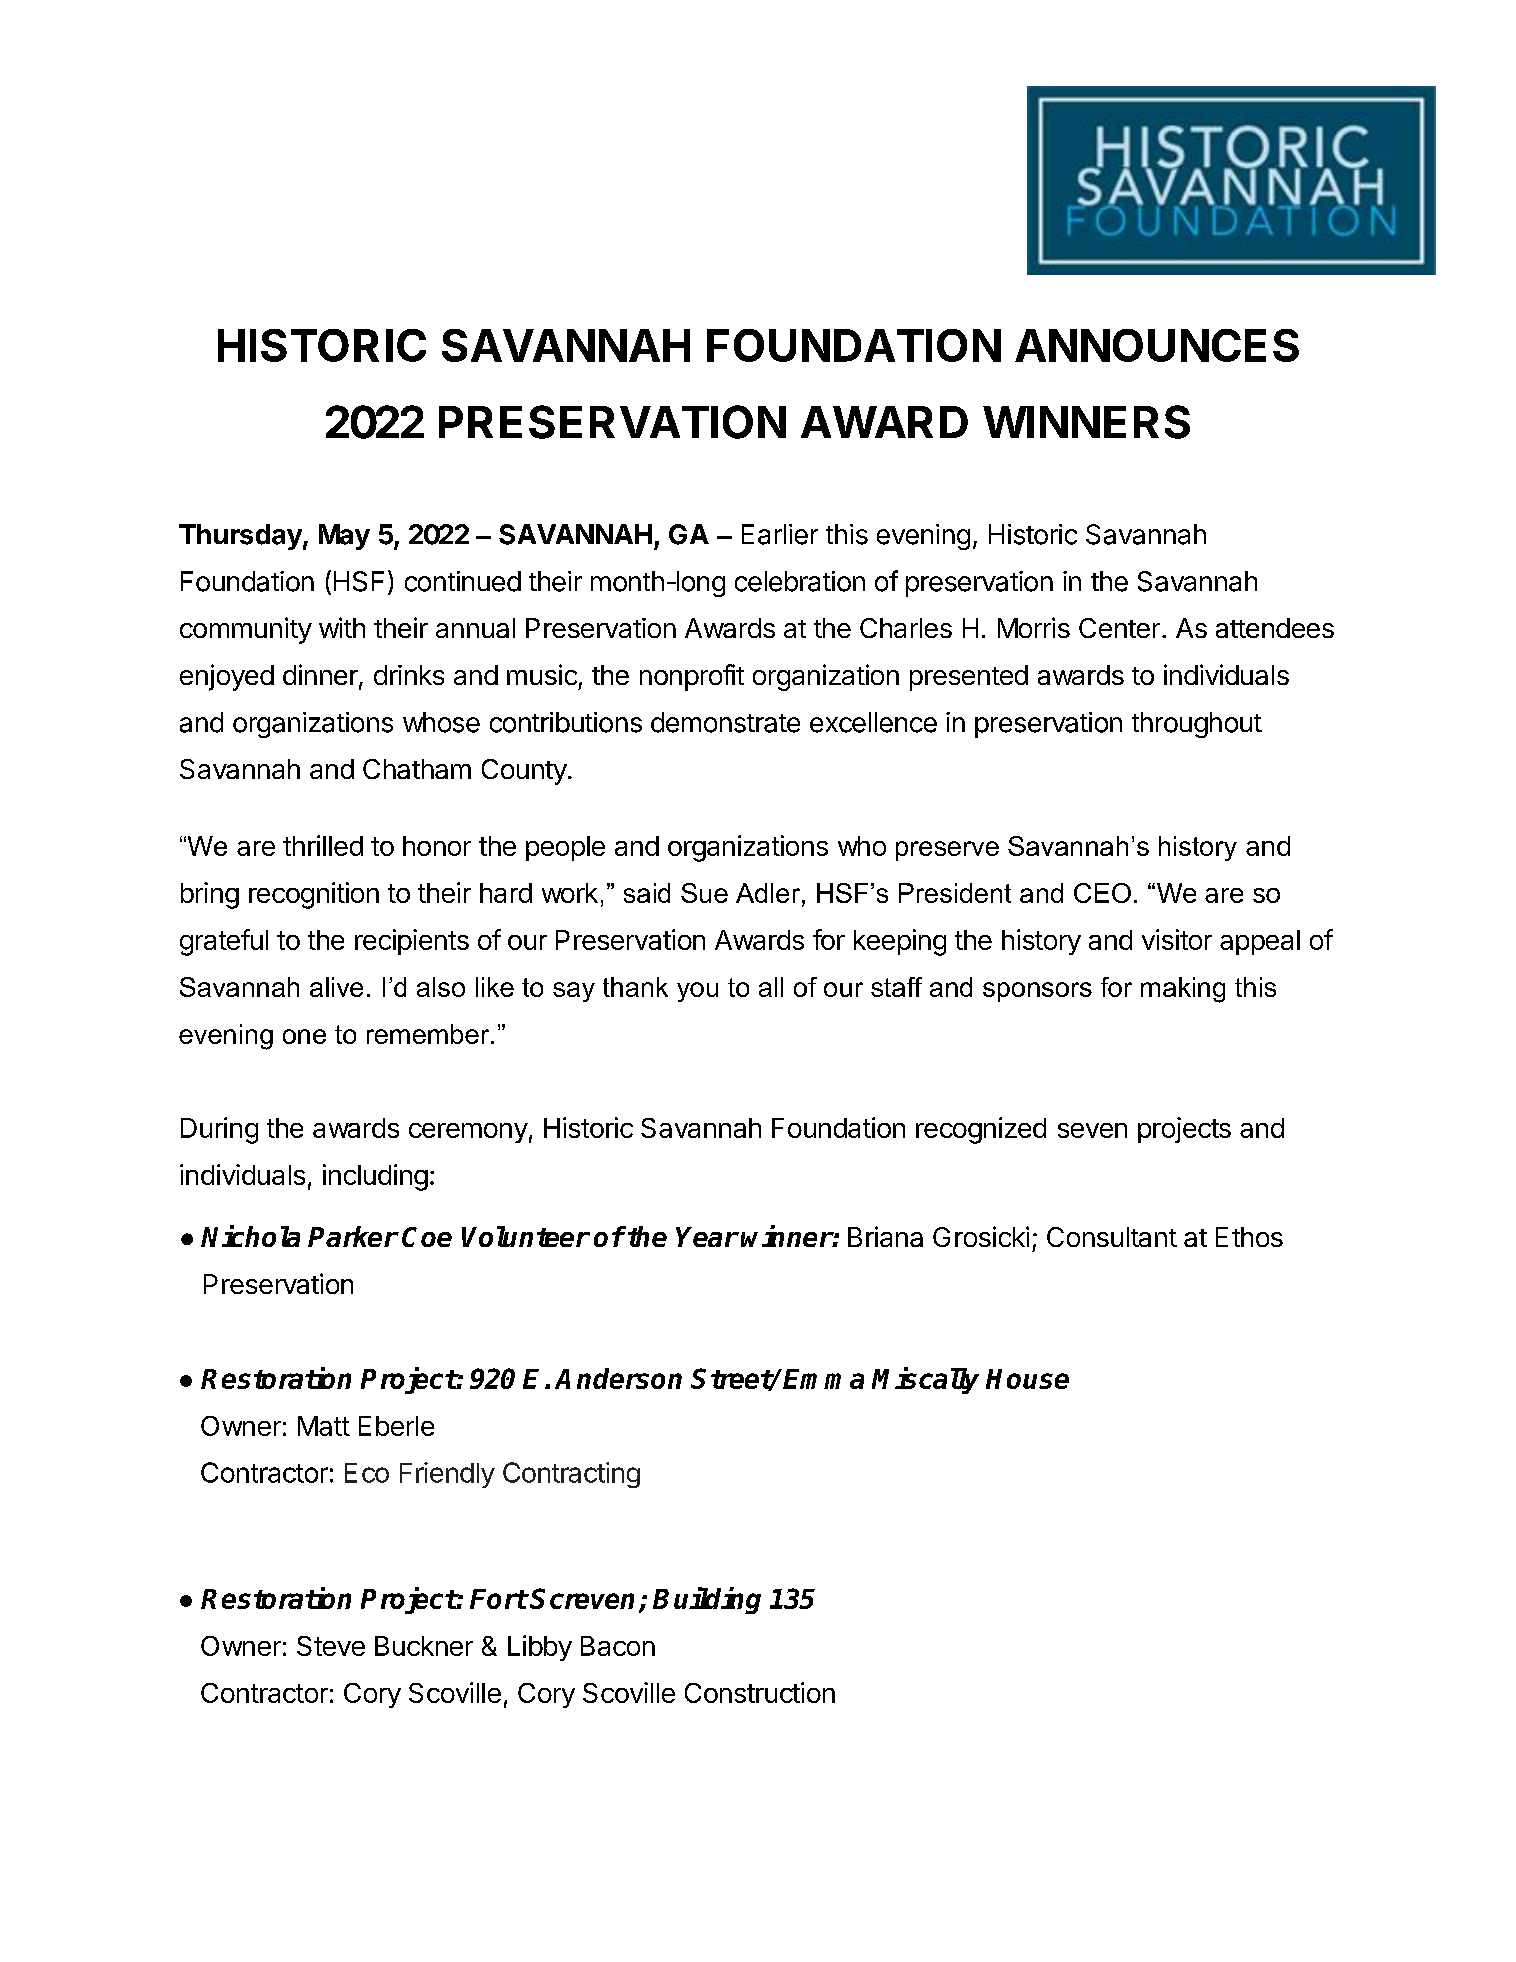 This screenshot has height=1962, width=1516. Describe the element at coordinates (692, 677) in the screenshot. I see `nonprofit` at that location.
